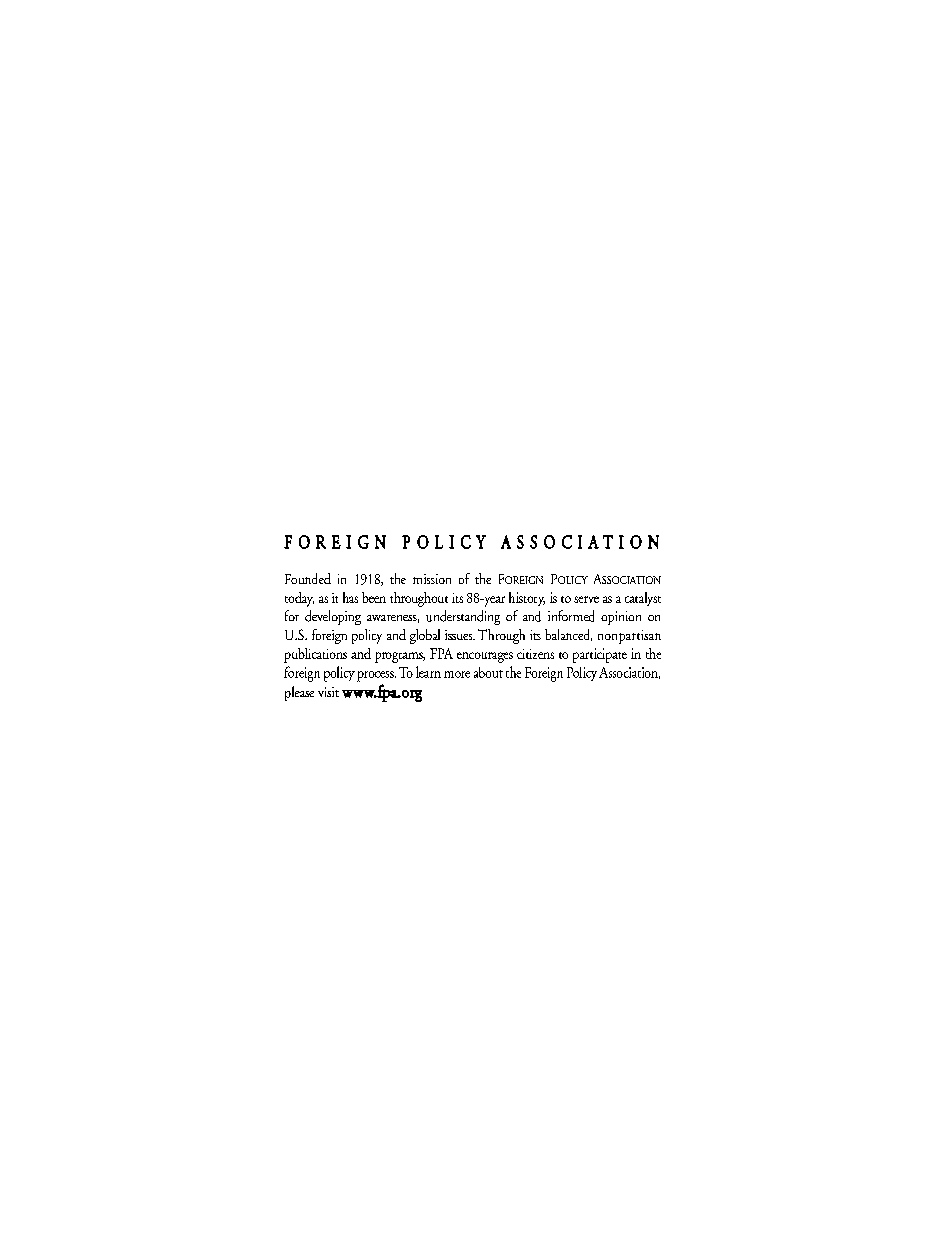  Describe the element at coordinates (457, 674) in the page. I see `more` at that location.
